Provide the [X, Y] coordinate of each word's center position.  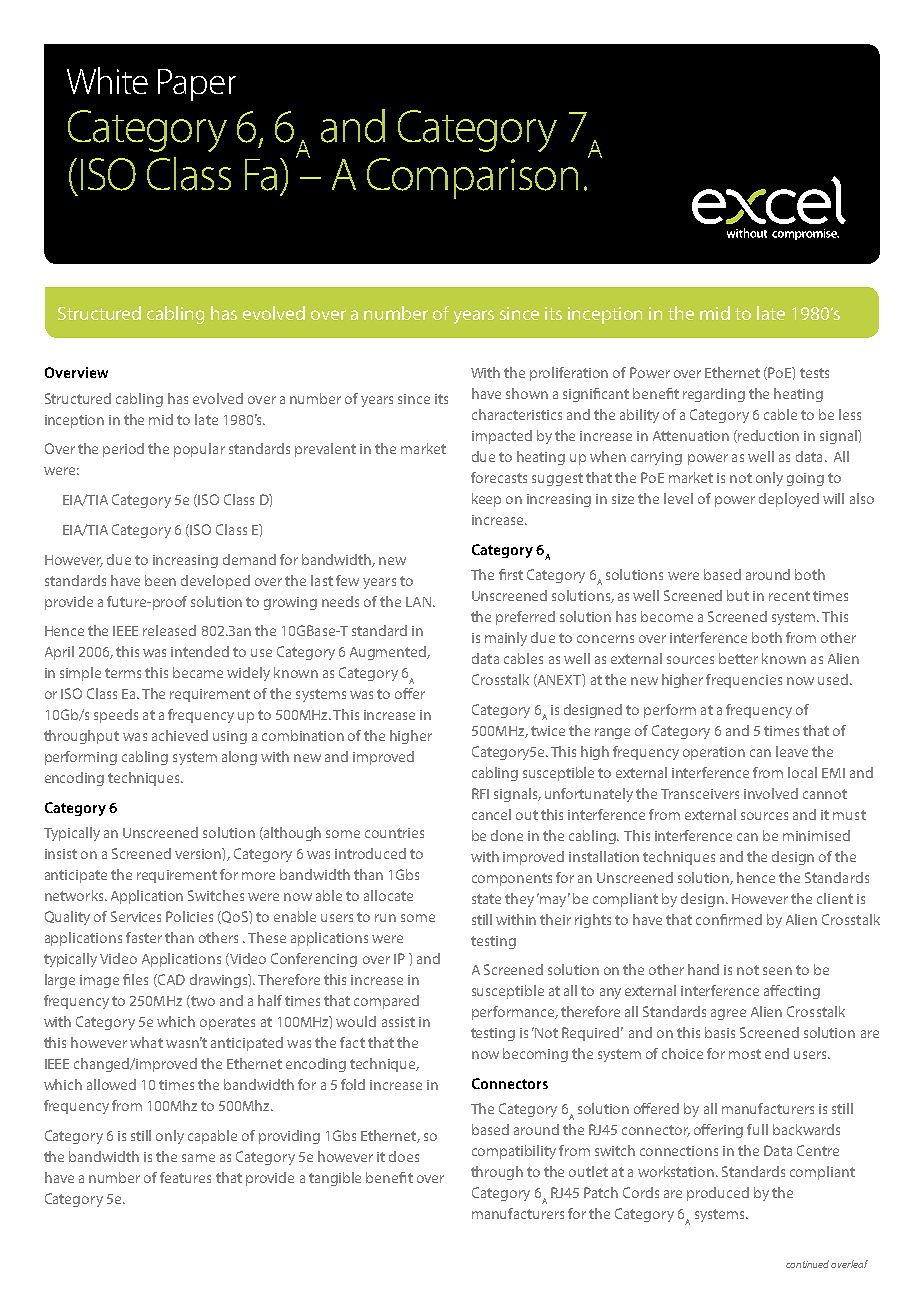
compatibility [514, 1152]
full [757, 1129]
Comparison [472, 178]
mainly [506, 639]
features [185, 1177]
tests [814, 373]
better [738, 658]
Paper [197, 85]
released [169, 630]
